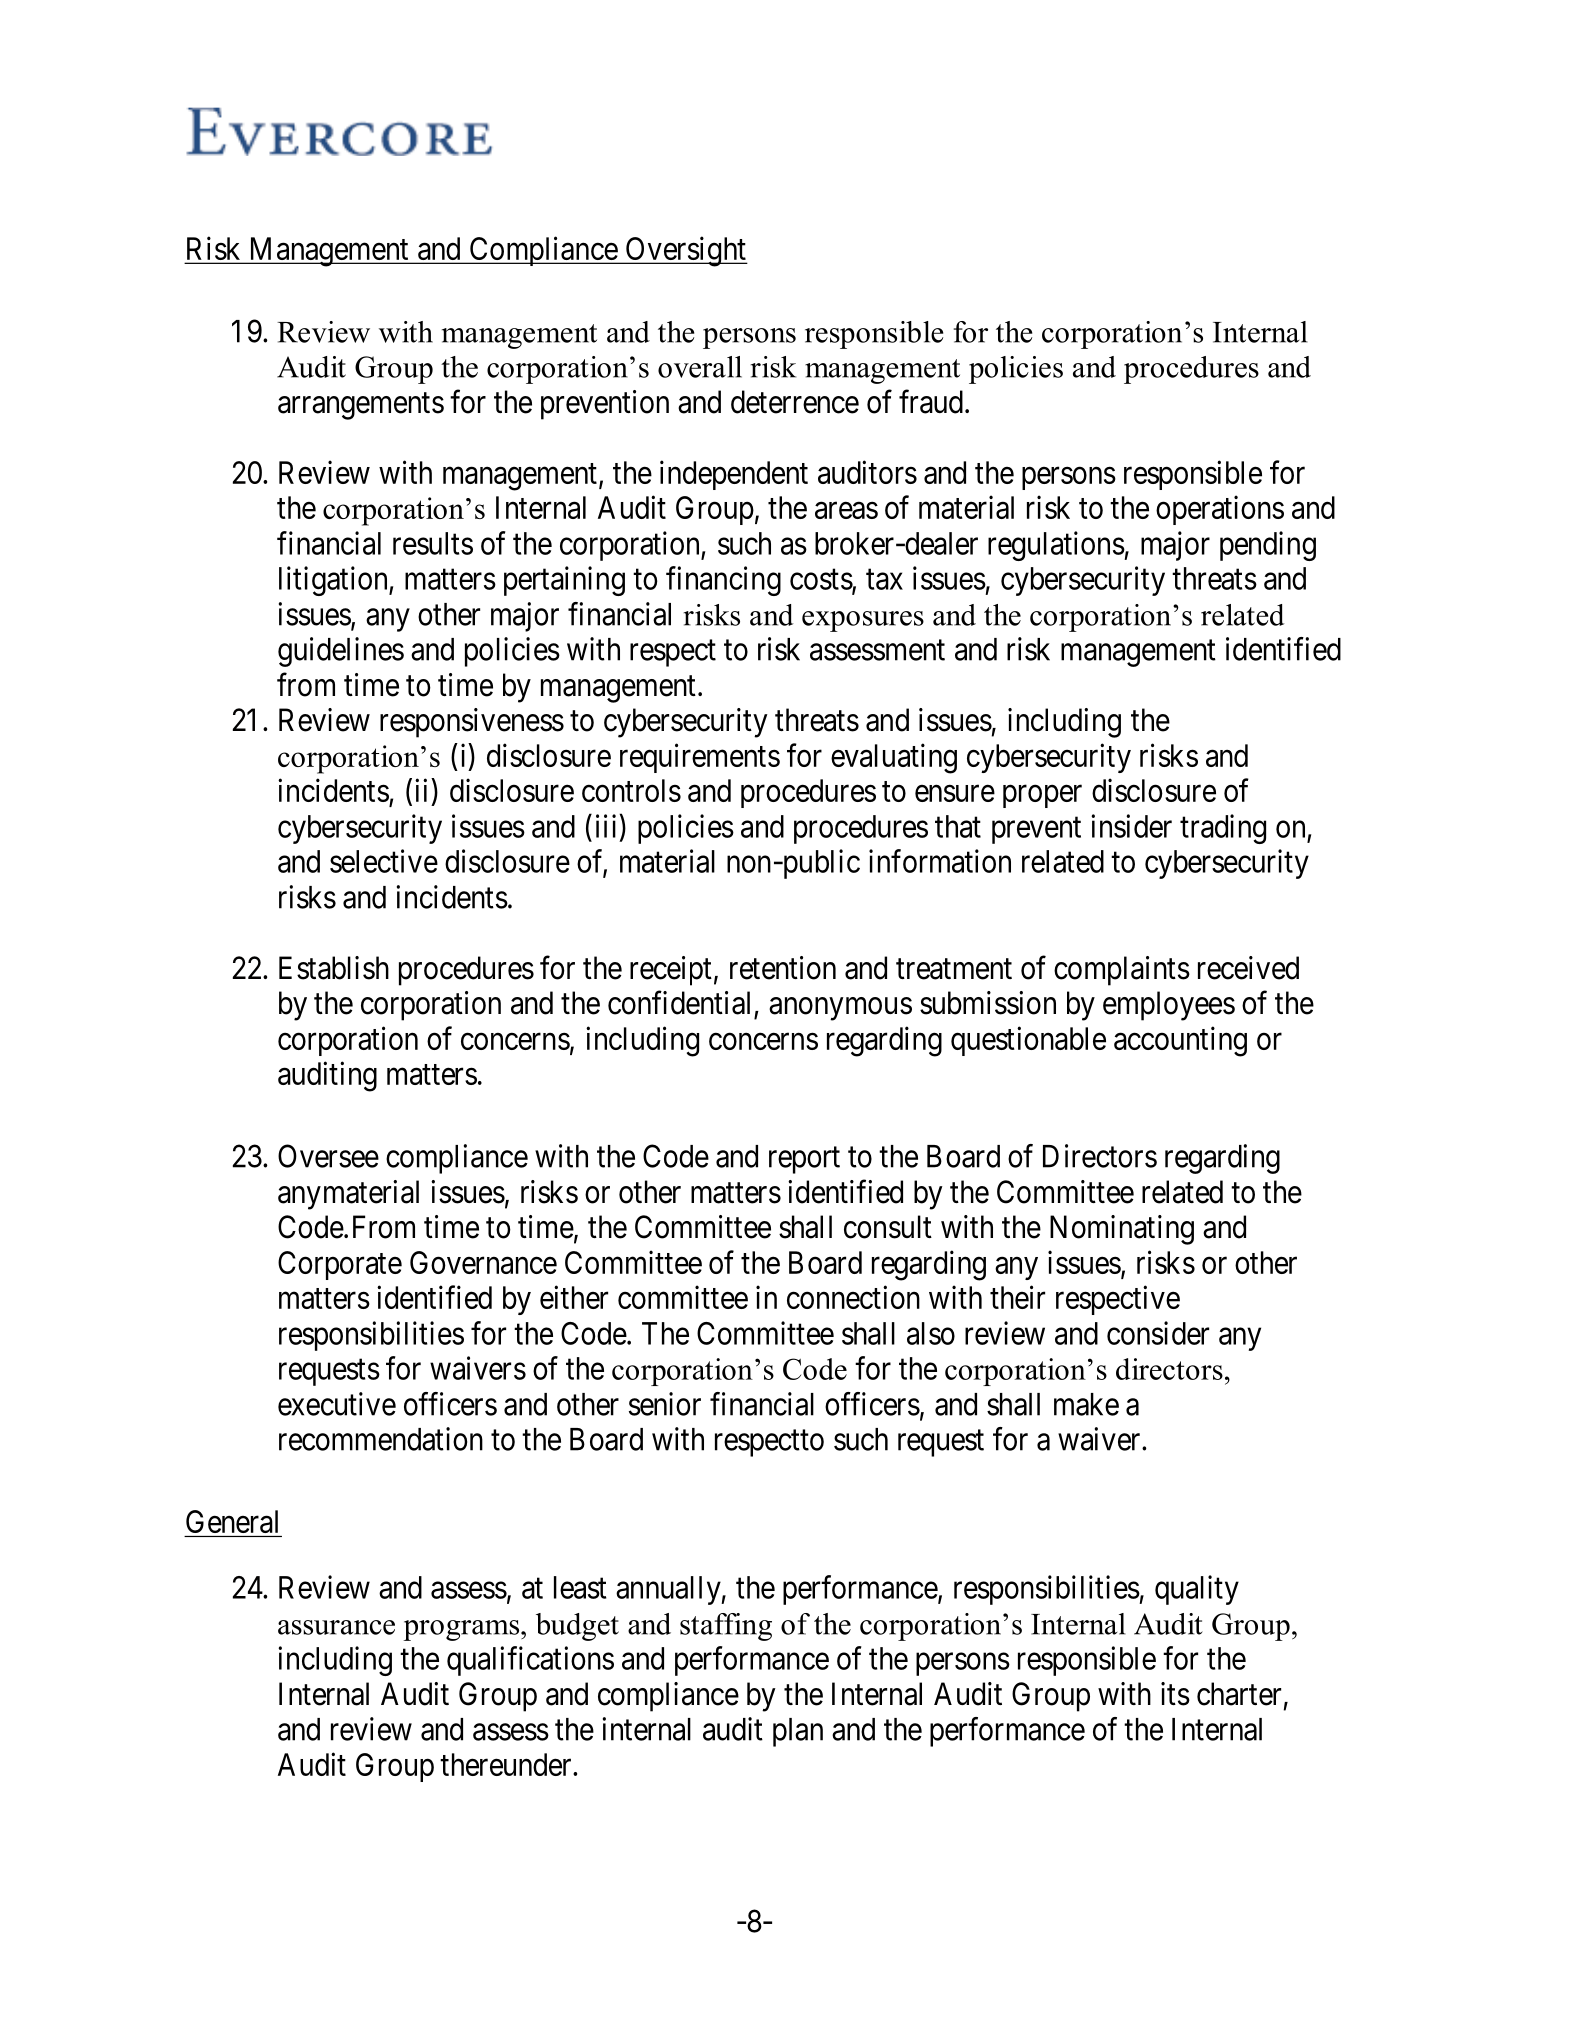  I want to click on assurance, so click(336, 1627).
